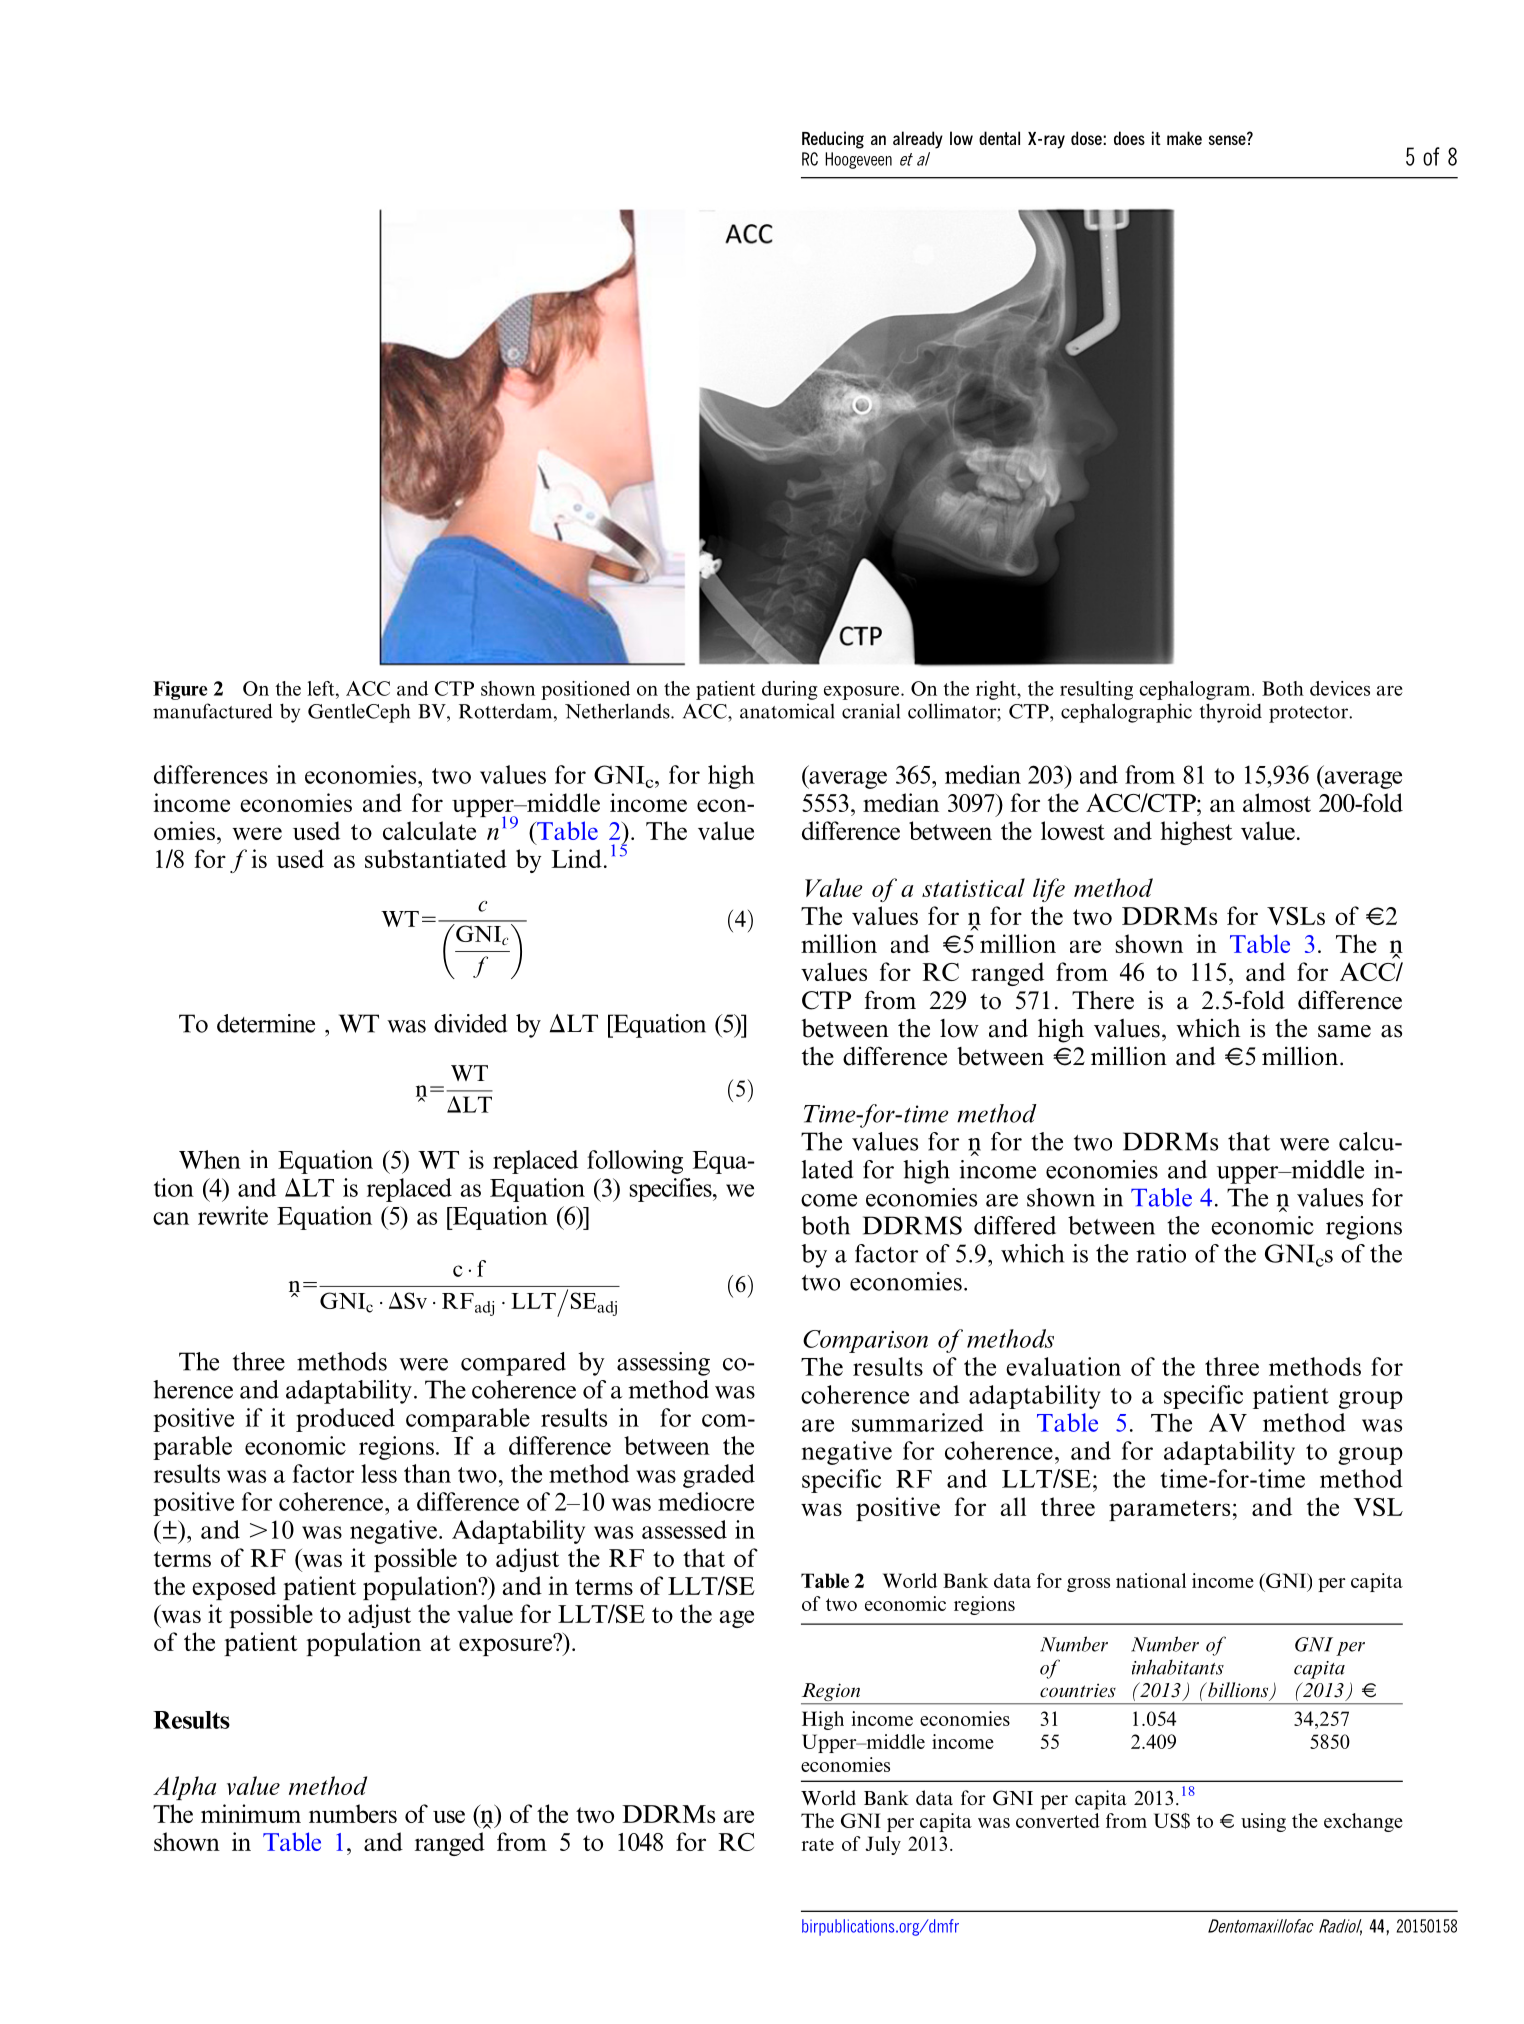 This page has height=2024, width=1524. I want to click on assessing, so click(663, 1364).
